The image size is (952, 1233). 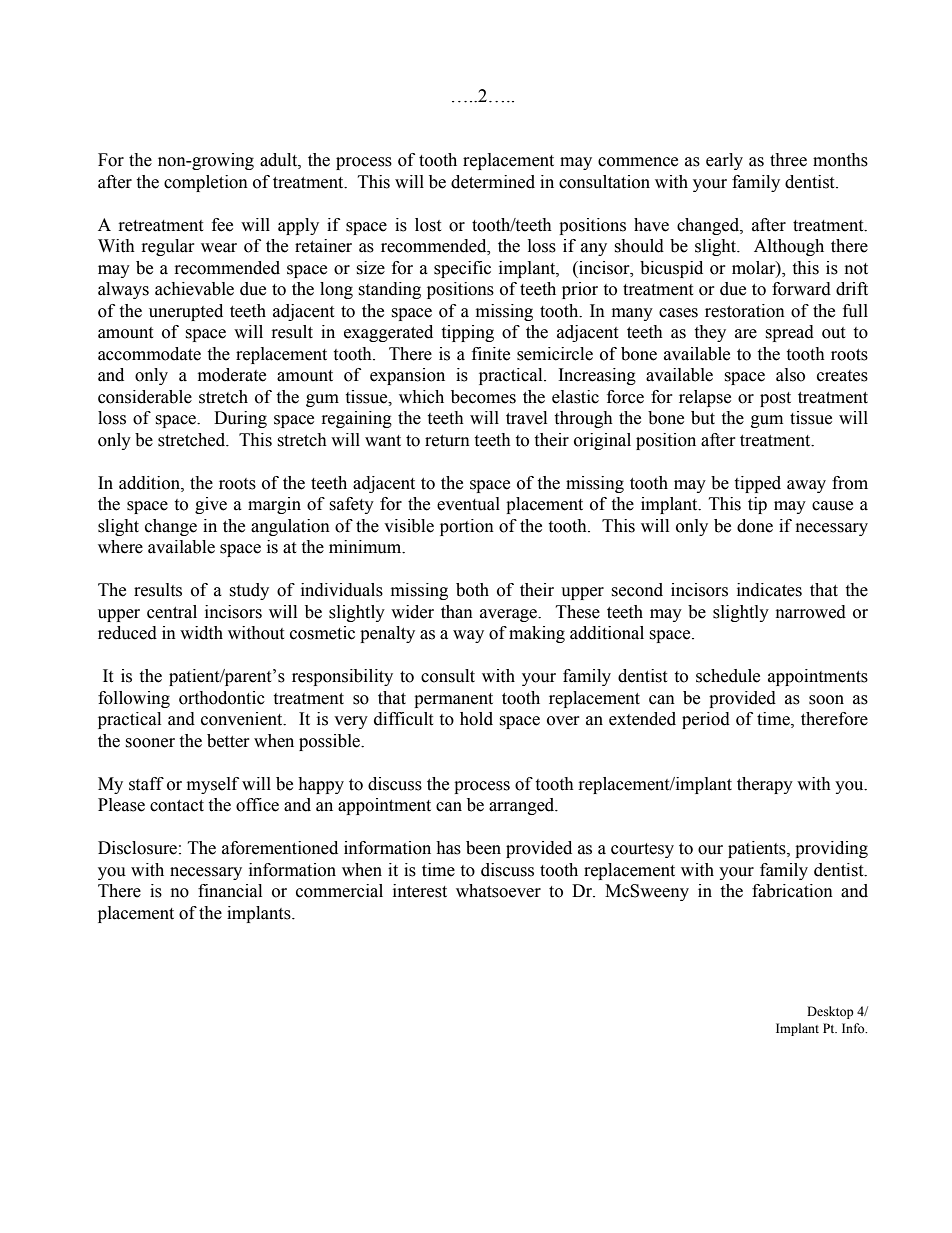 What do you see at coordinates (830, 1012) in the screenshot?
I see `Desktop` at bounding box center [830, 1012].
